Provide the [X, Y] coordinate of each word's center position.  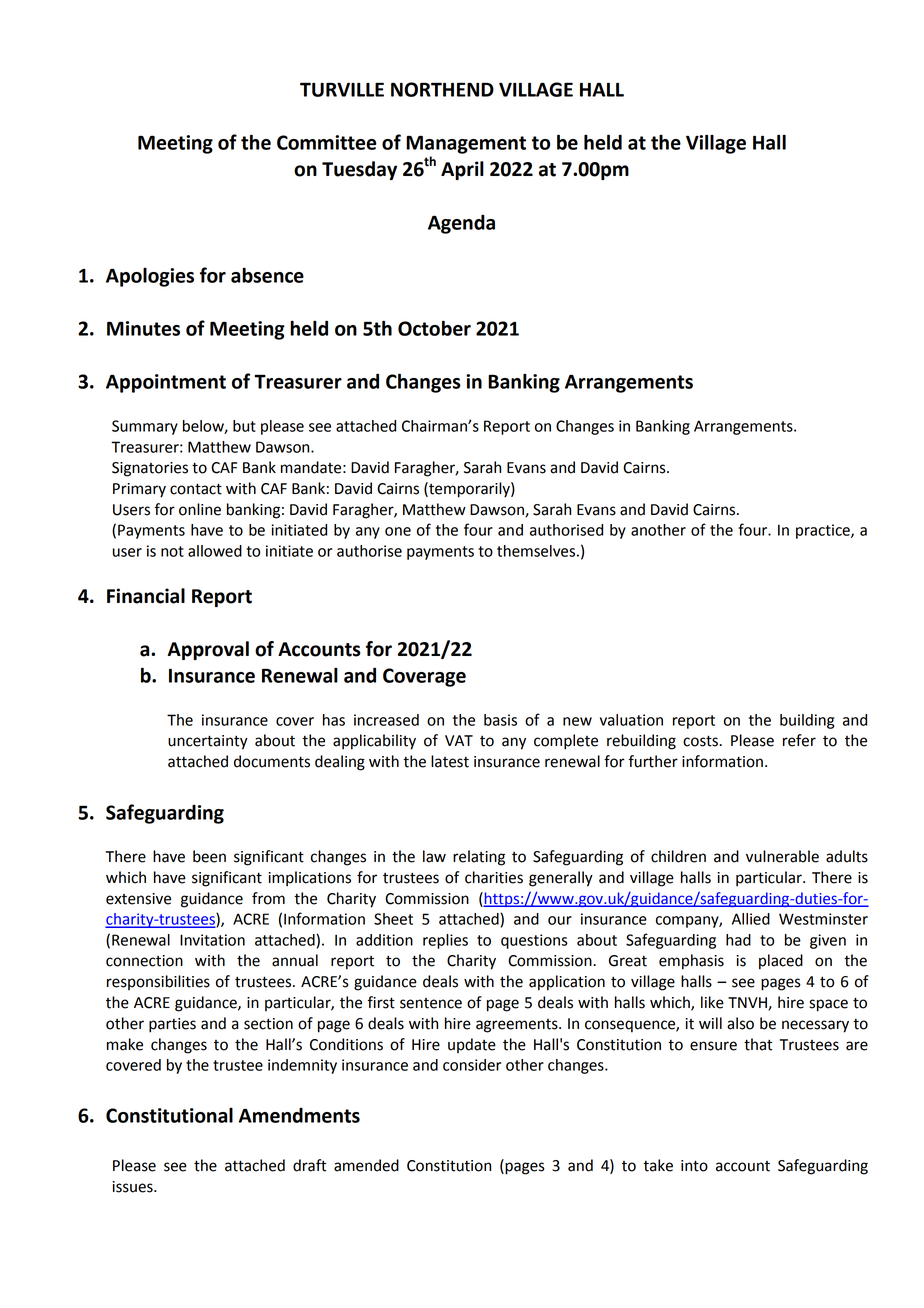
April [462, 170]
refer [799, 740]
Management [466, 144]
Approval [208, 650]
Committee [326, 142]
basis [500, 720]
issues [133, 1187]
